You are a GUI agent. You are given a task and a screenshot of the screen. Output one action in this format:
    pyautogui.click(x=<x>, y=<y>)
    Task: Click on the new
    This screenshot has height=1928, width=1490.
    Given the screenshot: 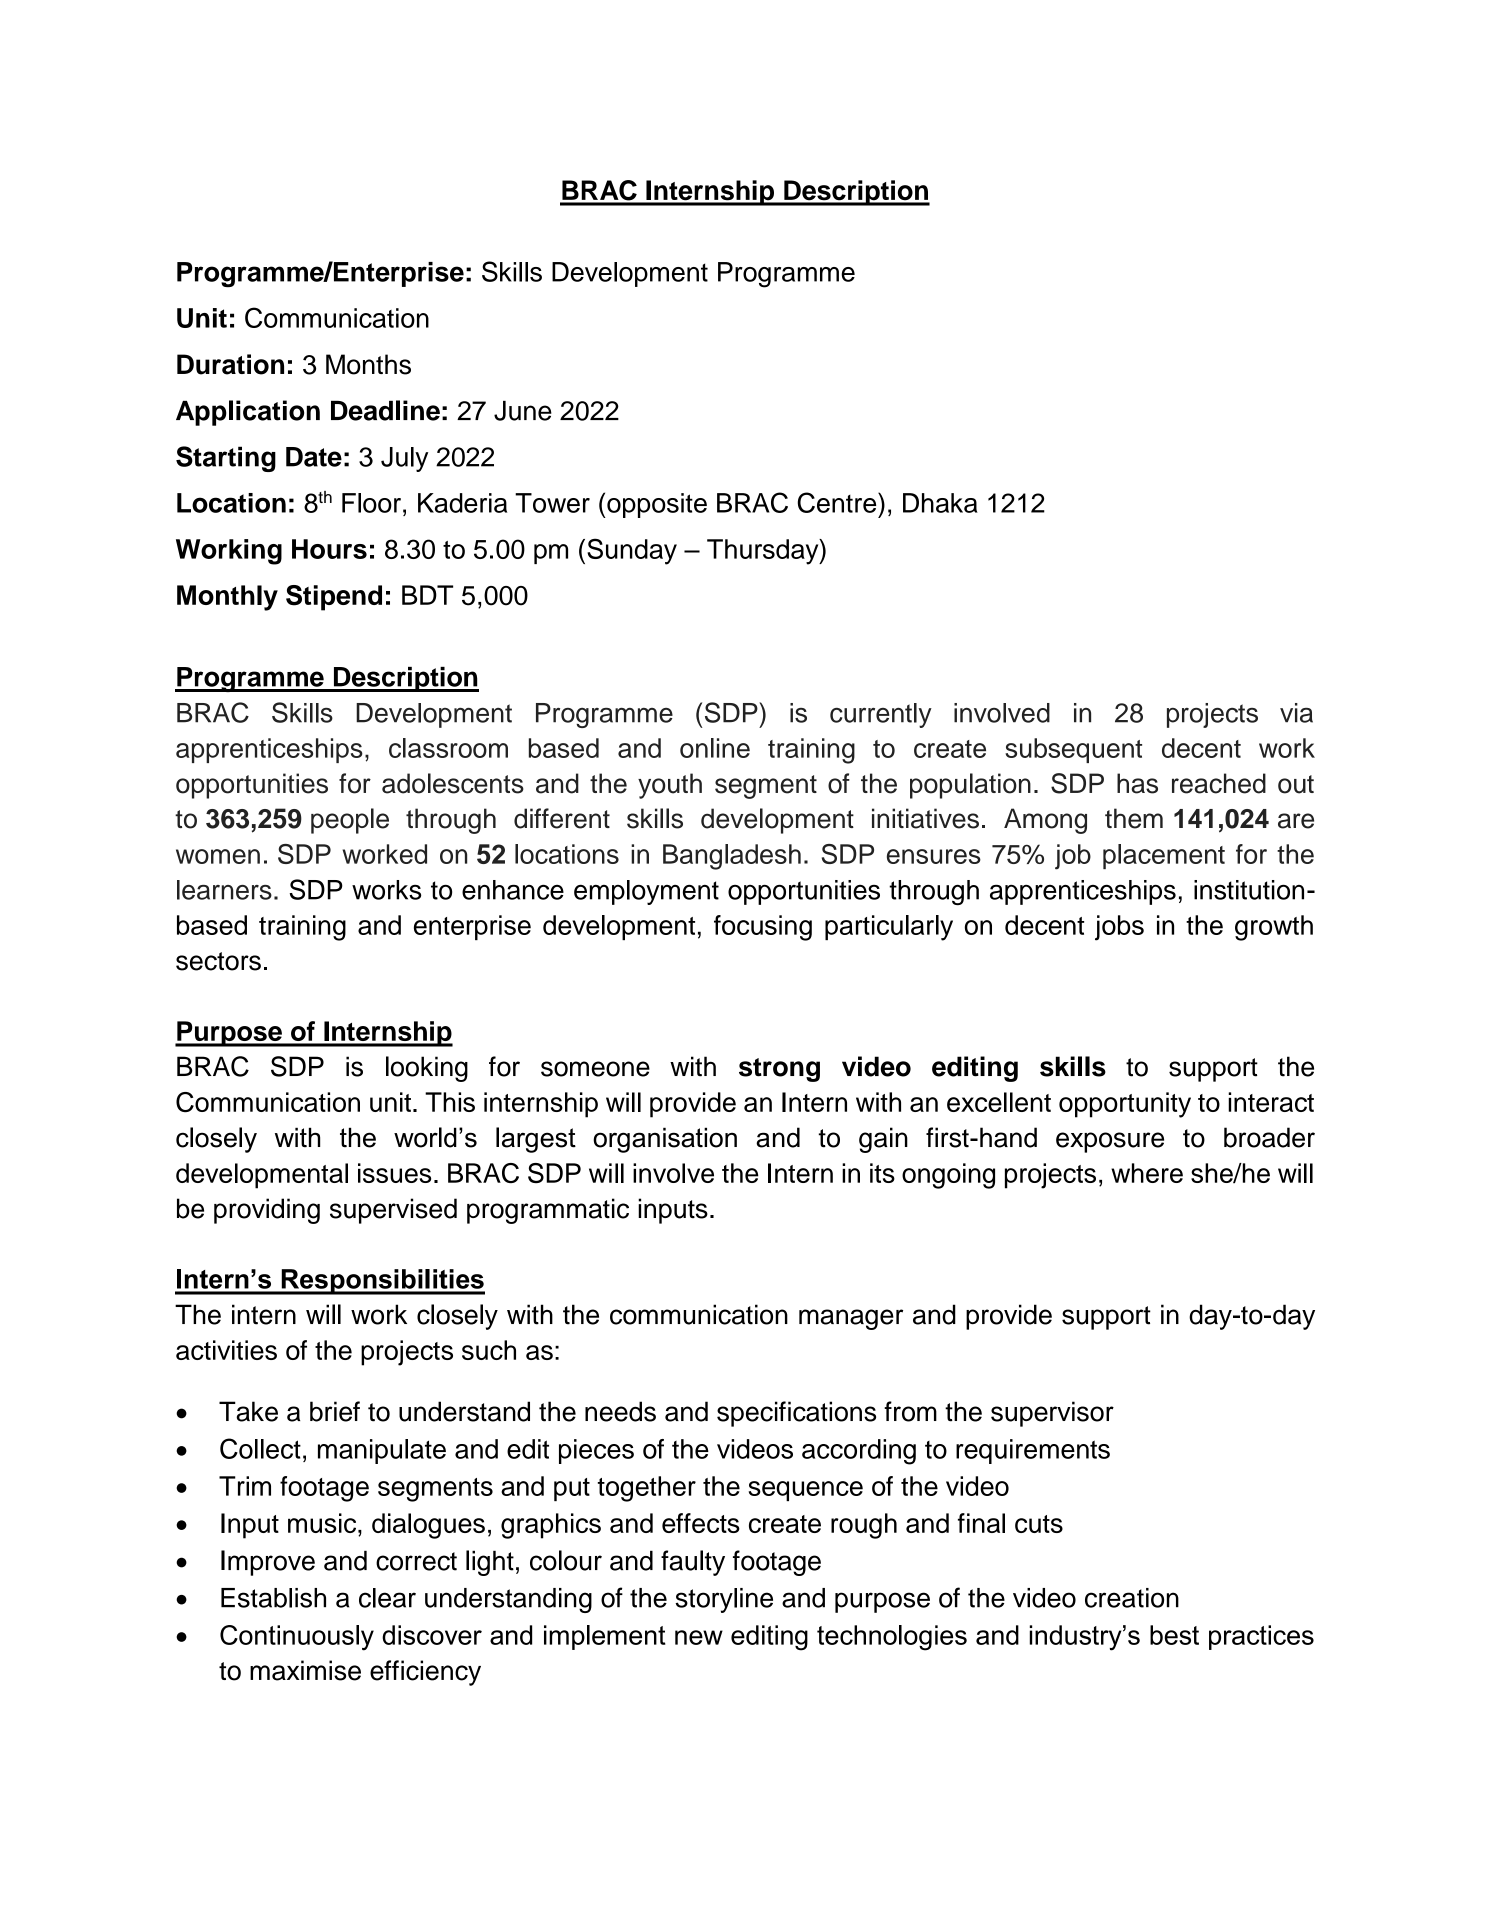 What is the action you would take?
    pyautogui.click(x=699, y=1637)
